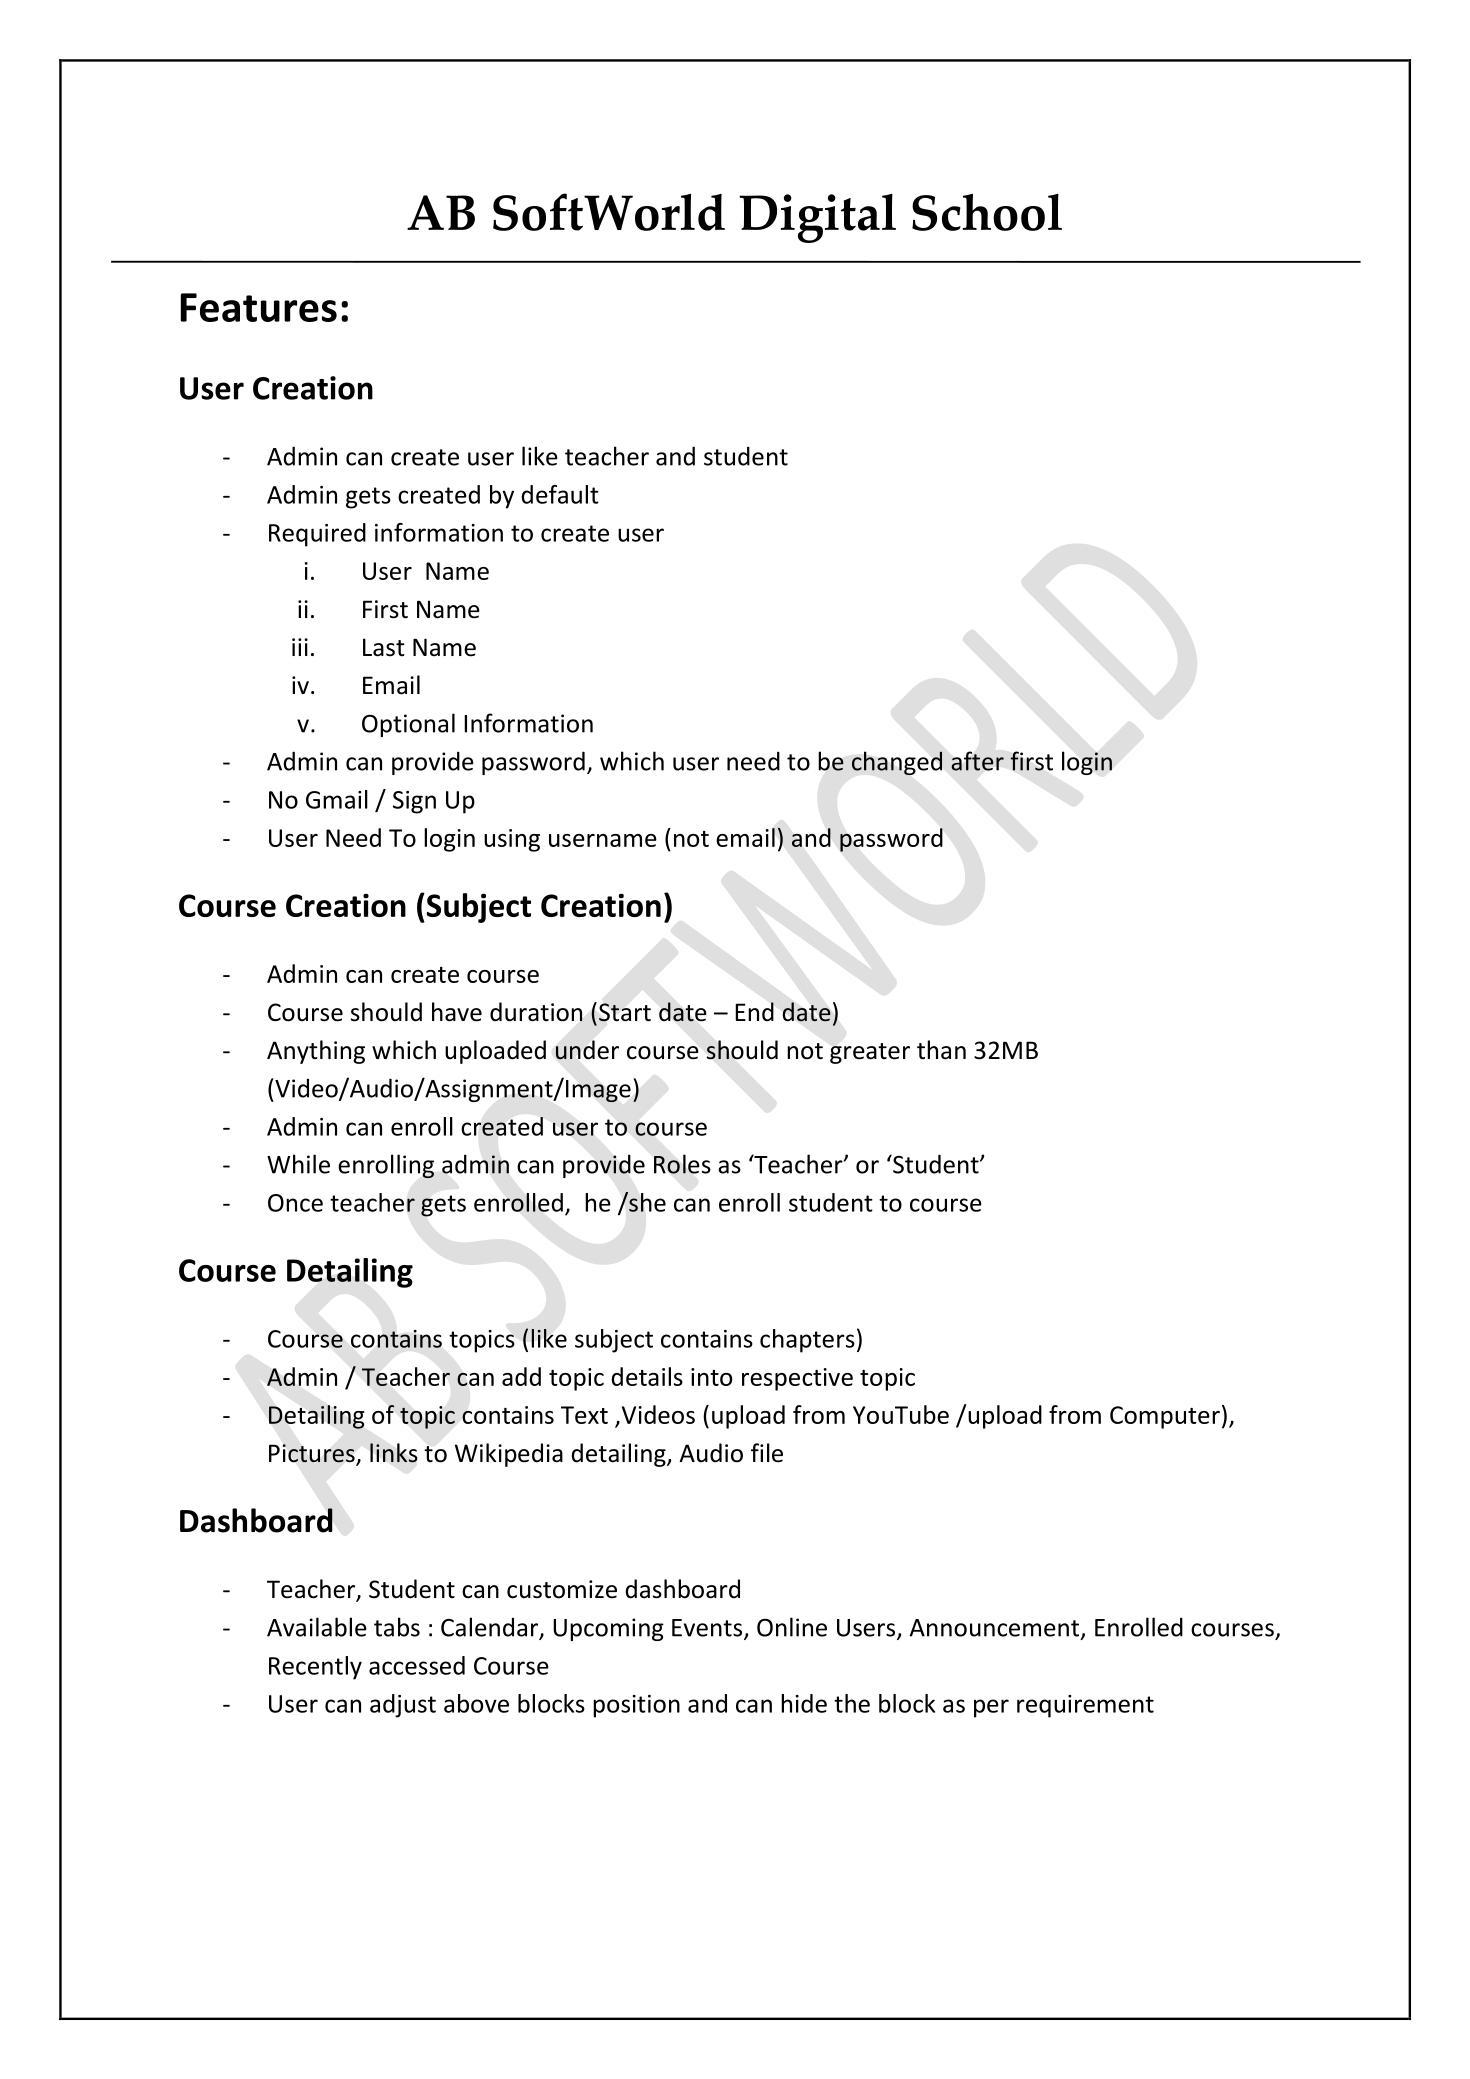  Describe the element at coordinates (817, 218) in the screenshot. I see `Digital` at that location.
